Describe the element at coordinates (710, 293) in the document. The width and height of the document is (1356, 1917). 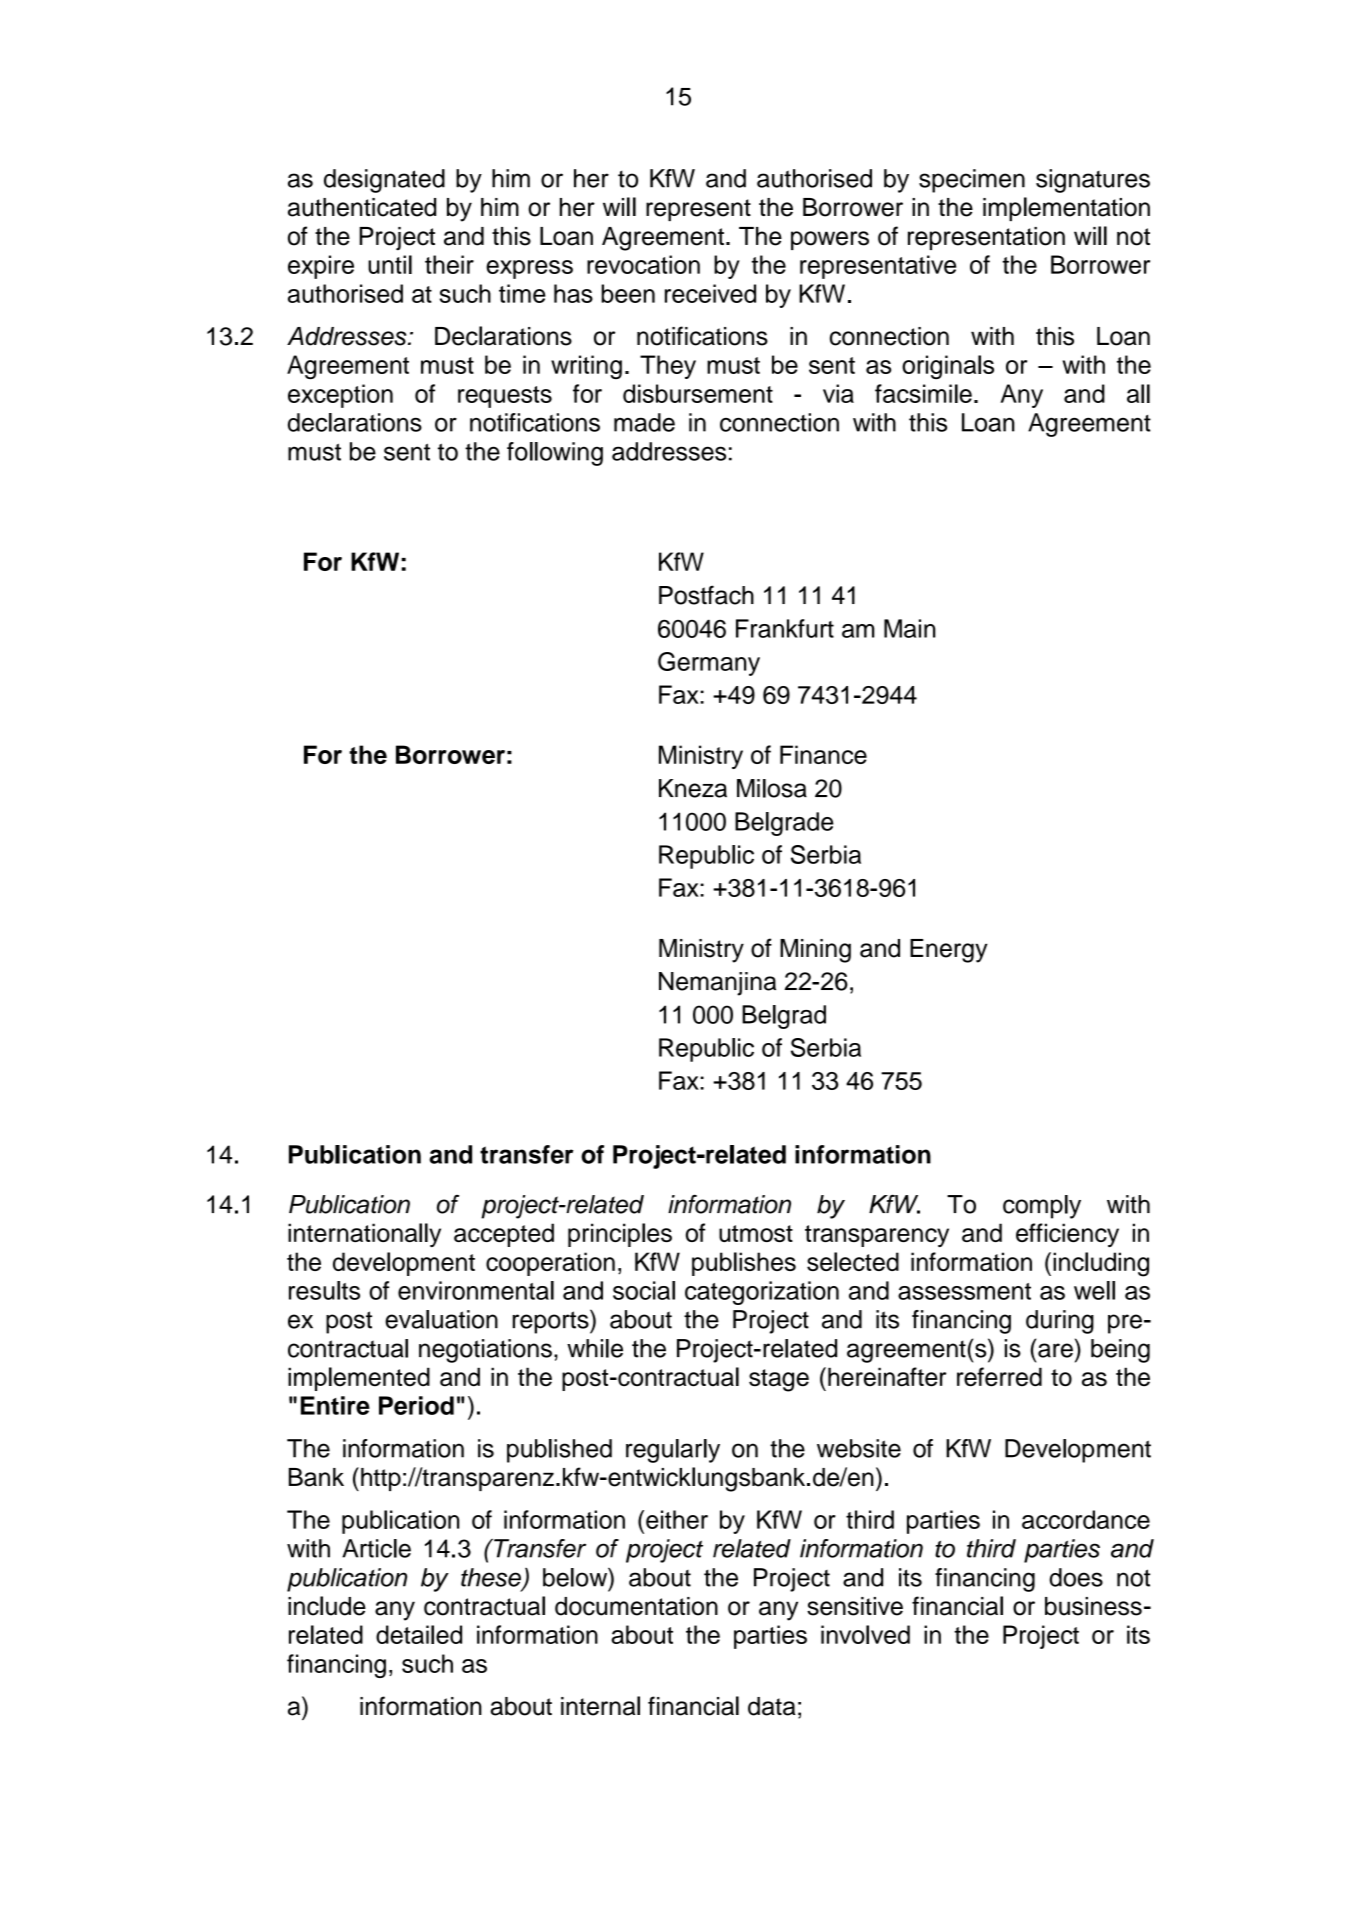
I see `received` at that location.
